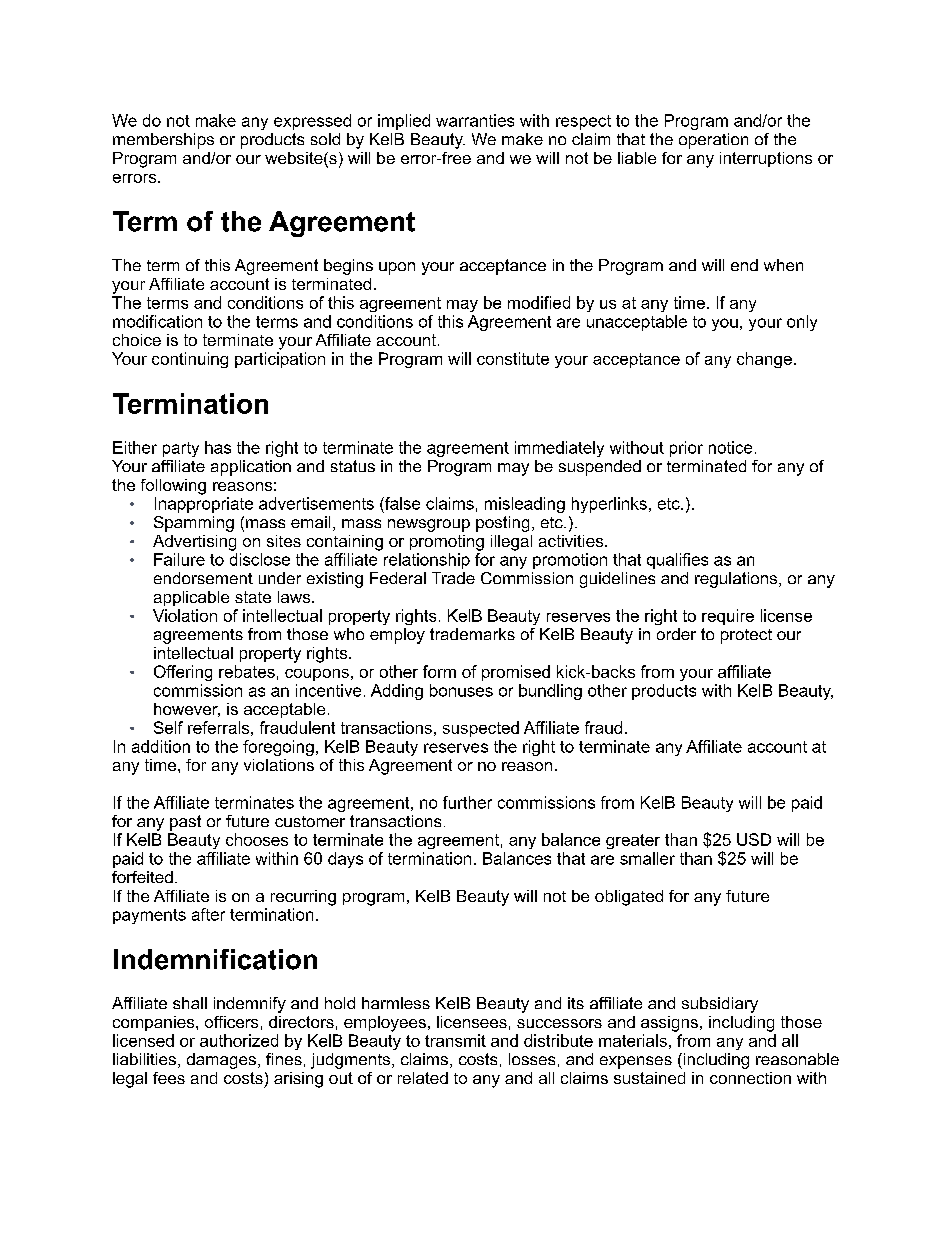 This document has width=952, height=1233. I want to click on posting, so click(502, 524).
